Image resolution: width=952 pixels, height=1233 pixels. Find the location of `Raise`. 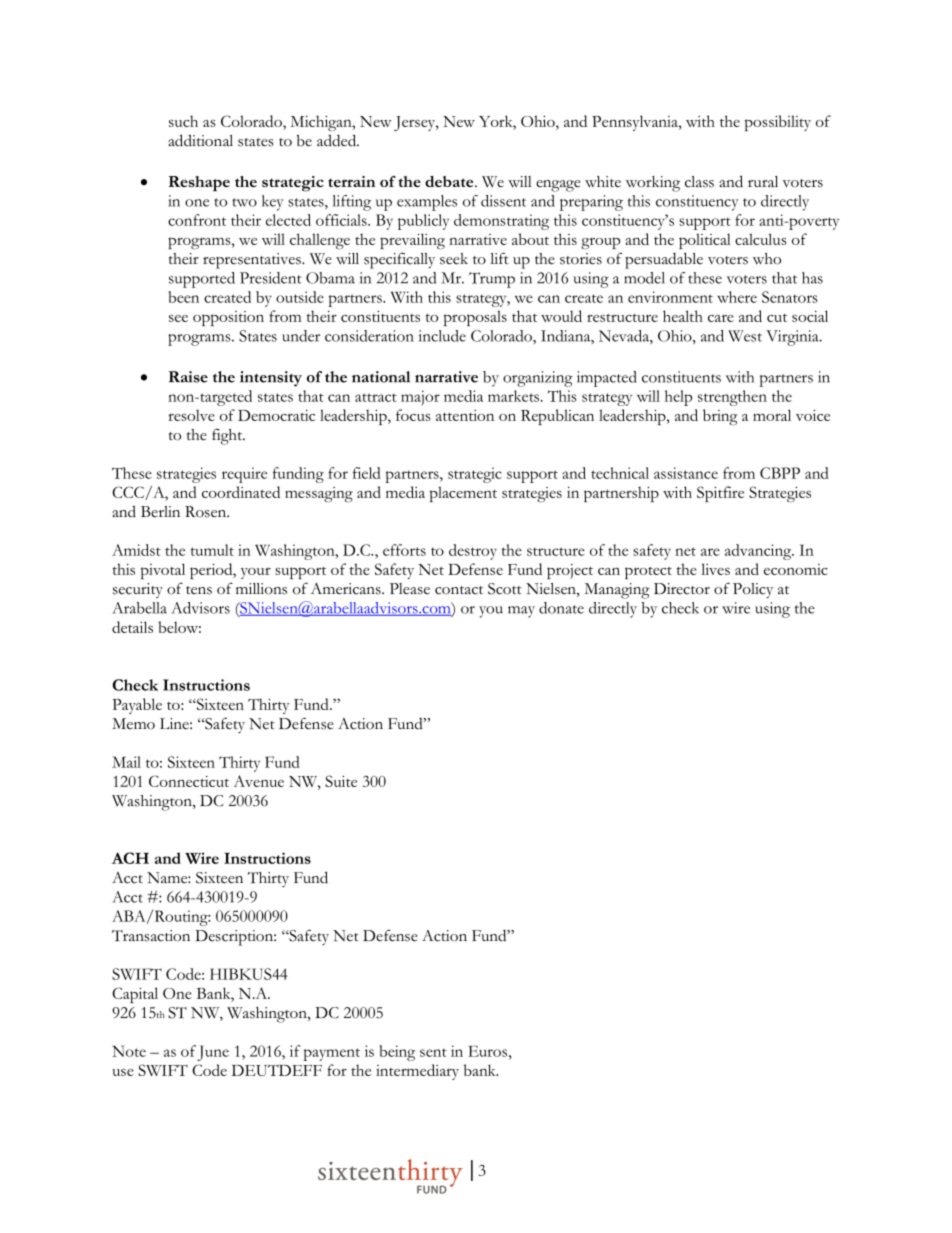

Raise is located at coordinates (188, 377).
